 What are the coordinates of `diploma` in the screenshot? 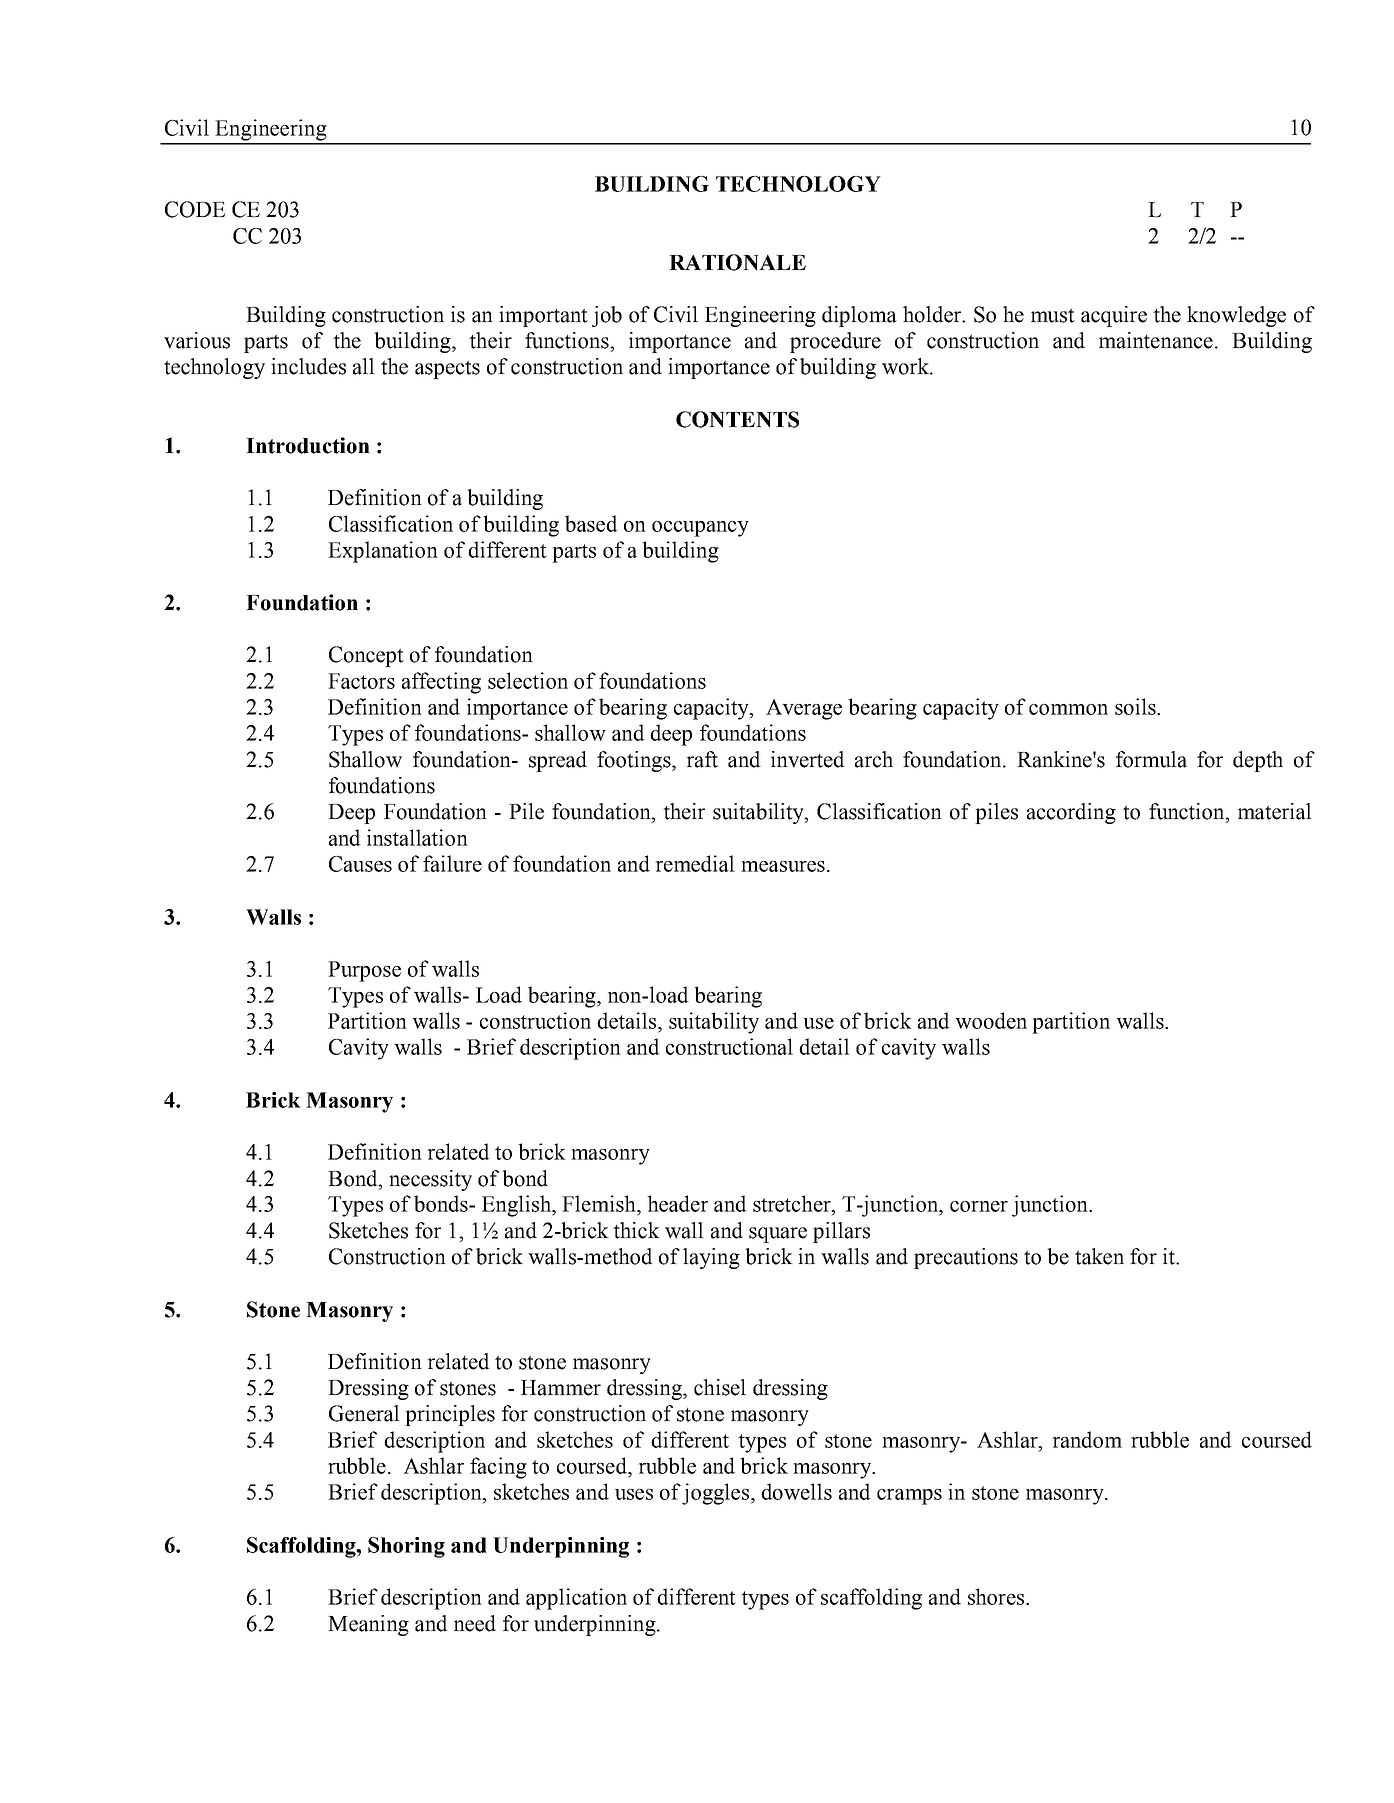 It's located at (859, 316).
